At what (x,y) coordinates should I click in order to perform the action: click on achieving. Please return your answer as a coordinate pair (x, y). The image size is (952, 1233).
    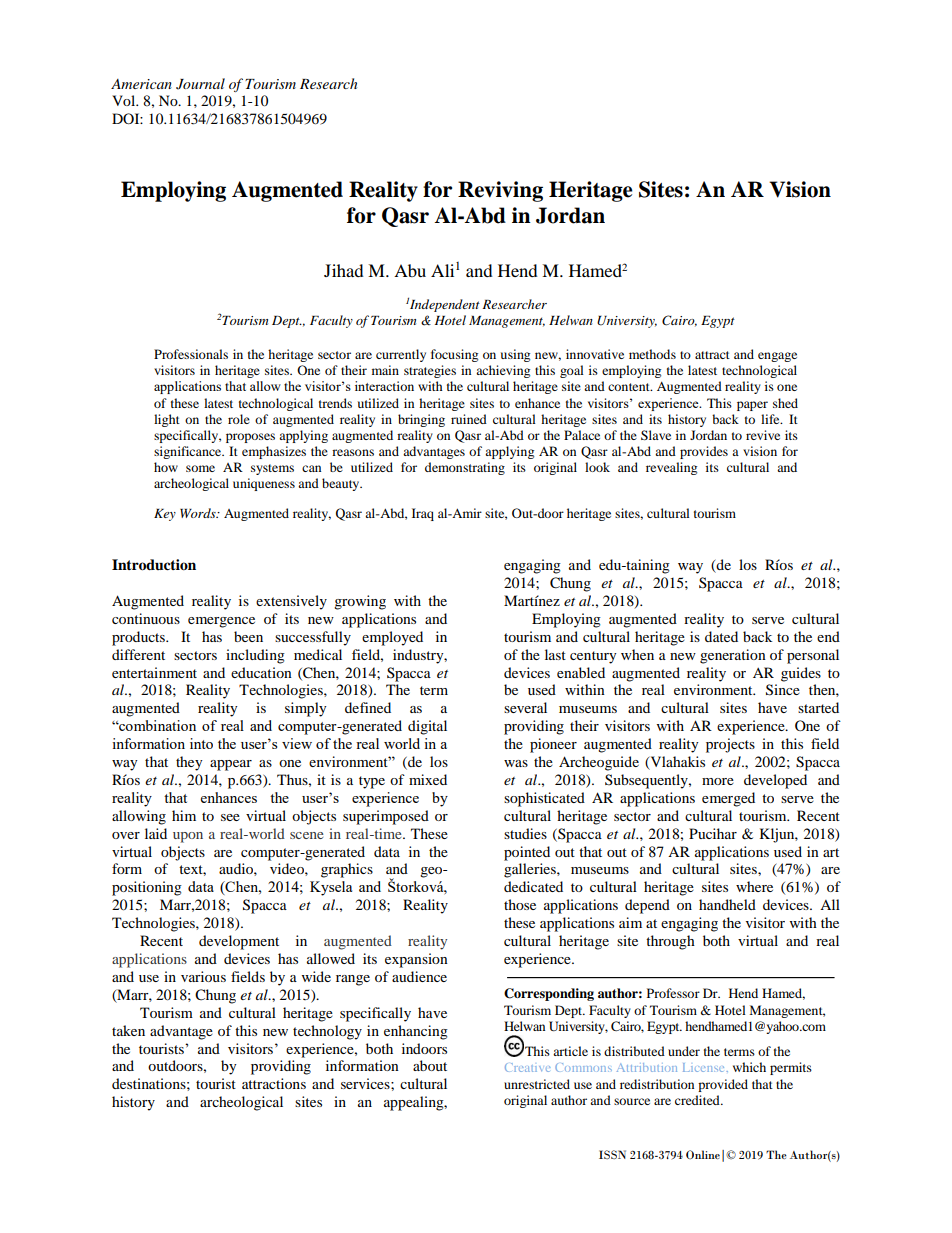
    Looking at the image, I should click on (503, 371).
